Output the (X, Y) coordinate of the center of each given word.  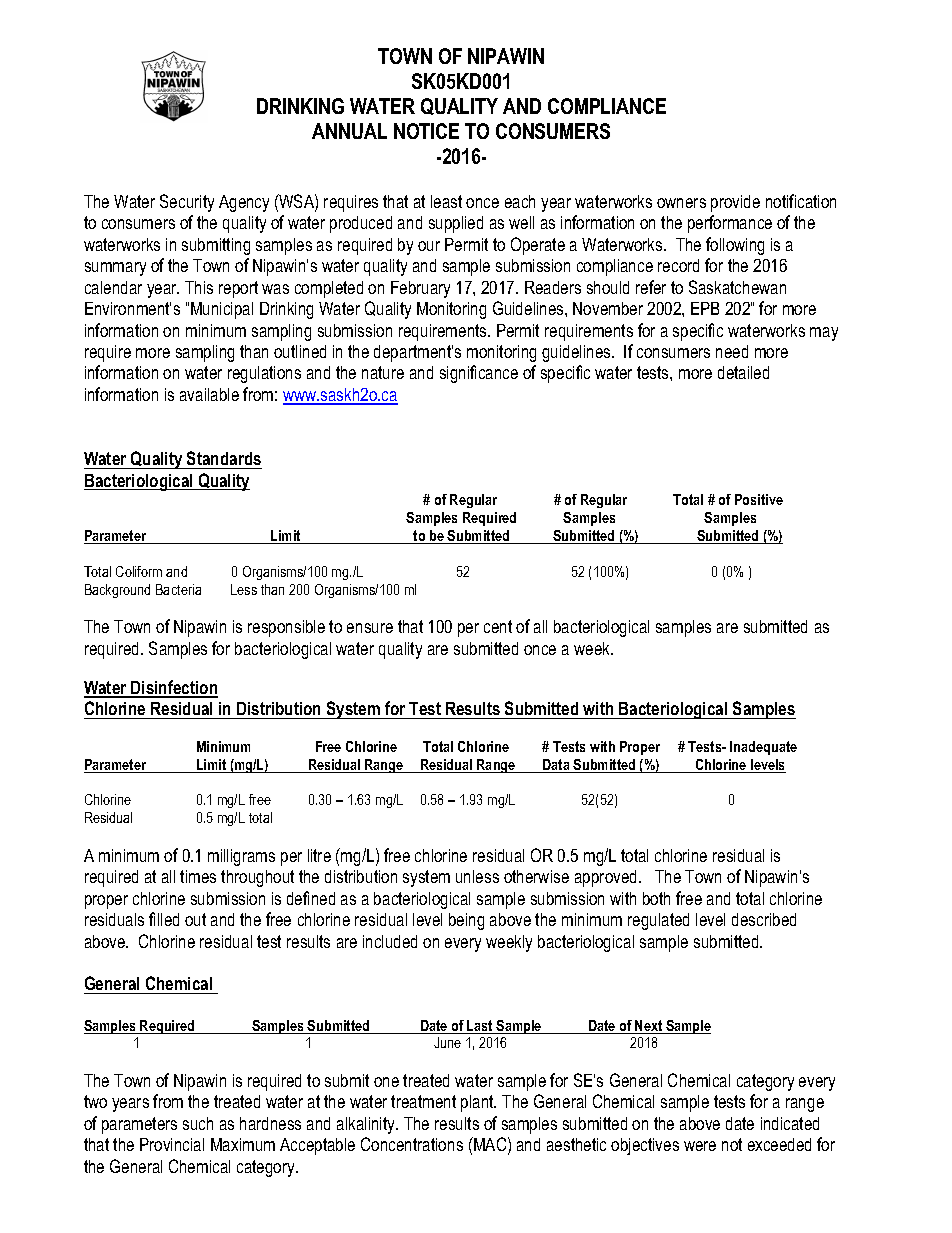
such (198, 1123)
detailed (743, 372)
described (764, 919)
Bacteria (178, 589)
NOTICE (426, 131)
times (198, 876)
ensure (370, 628)
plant (478, 1103)
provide (735, 203)
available (209, 394)
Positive (759, 499)
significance (479, 374)
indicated (790, 1123)
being (466, 921)
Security (187, 203)
